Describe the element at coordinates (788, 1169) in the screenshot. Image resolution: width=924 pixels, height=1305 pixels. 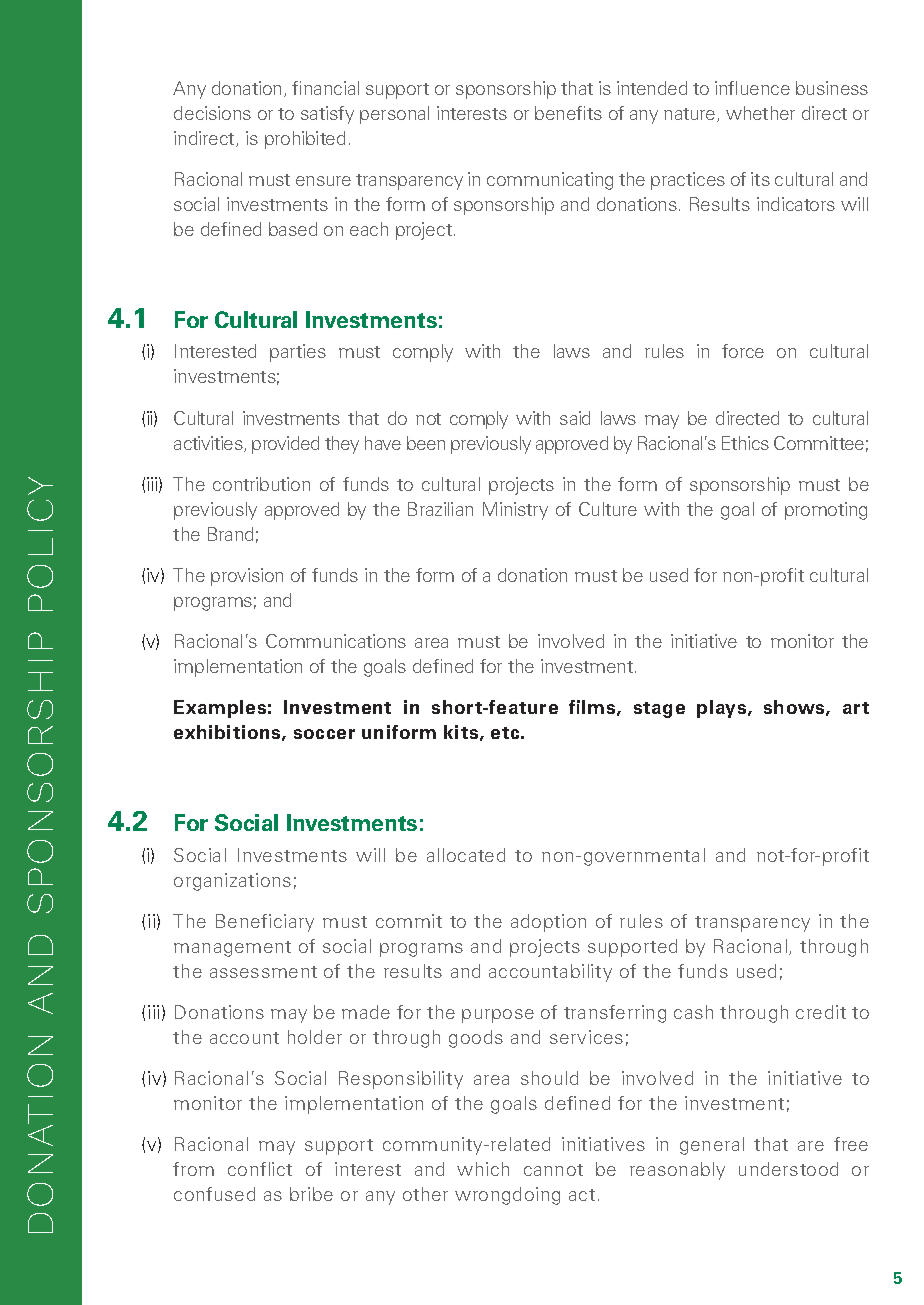
I see `understood` at that location.
